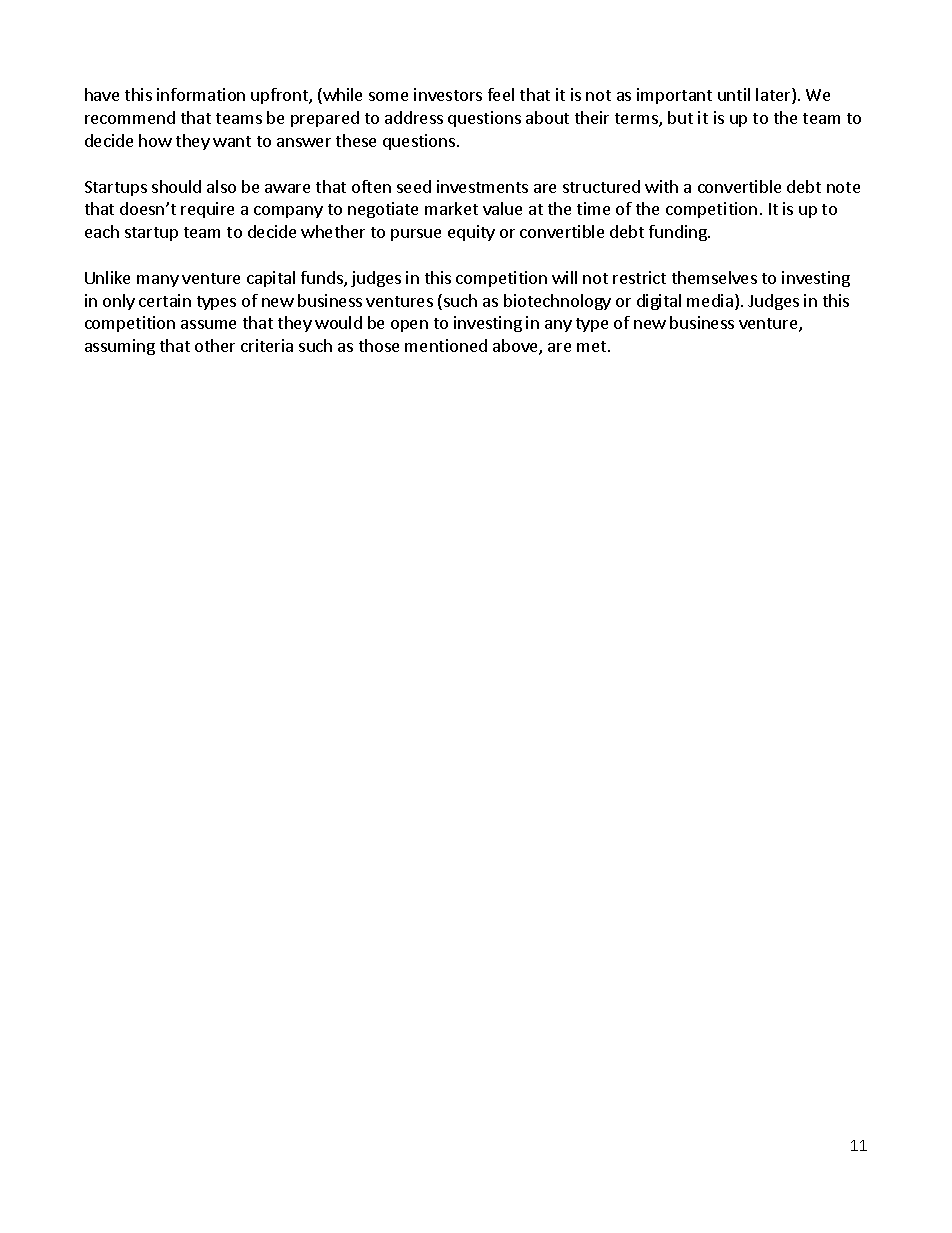  What do you see at coordinates (201, 94) in the document?
I see `information` at bounding box center [201, 94].
